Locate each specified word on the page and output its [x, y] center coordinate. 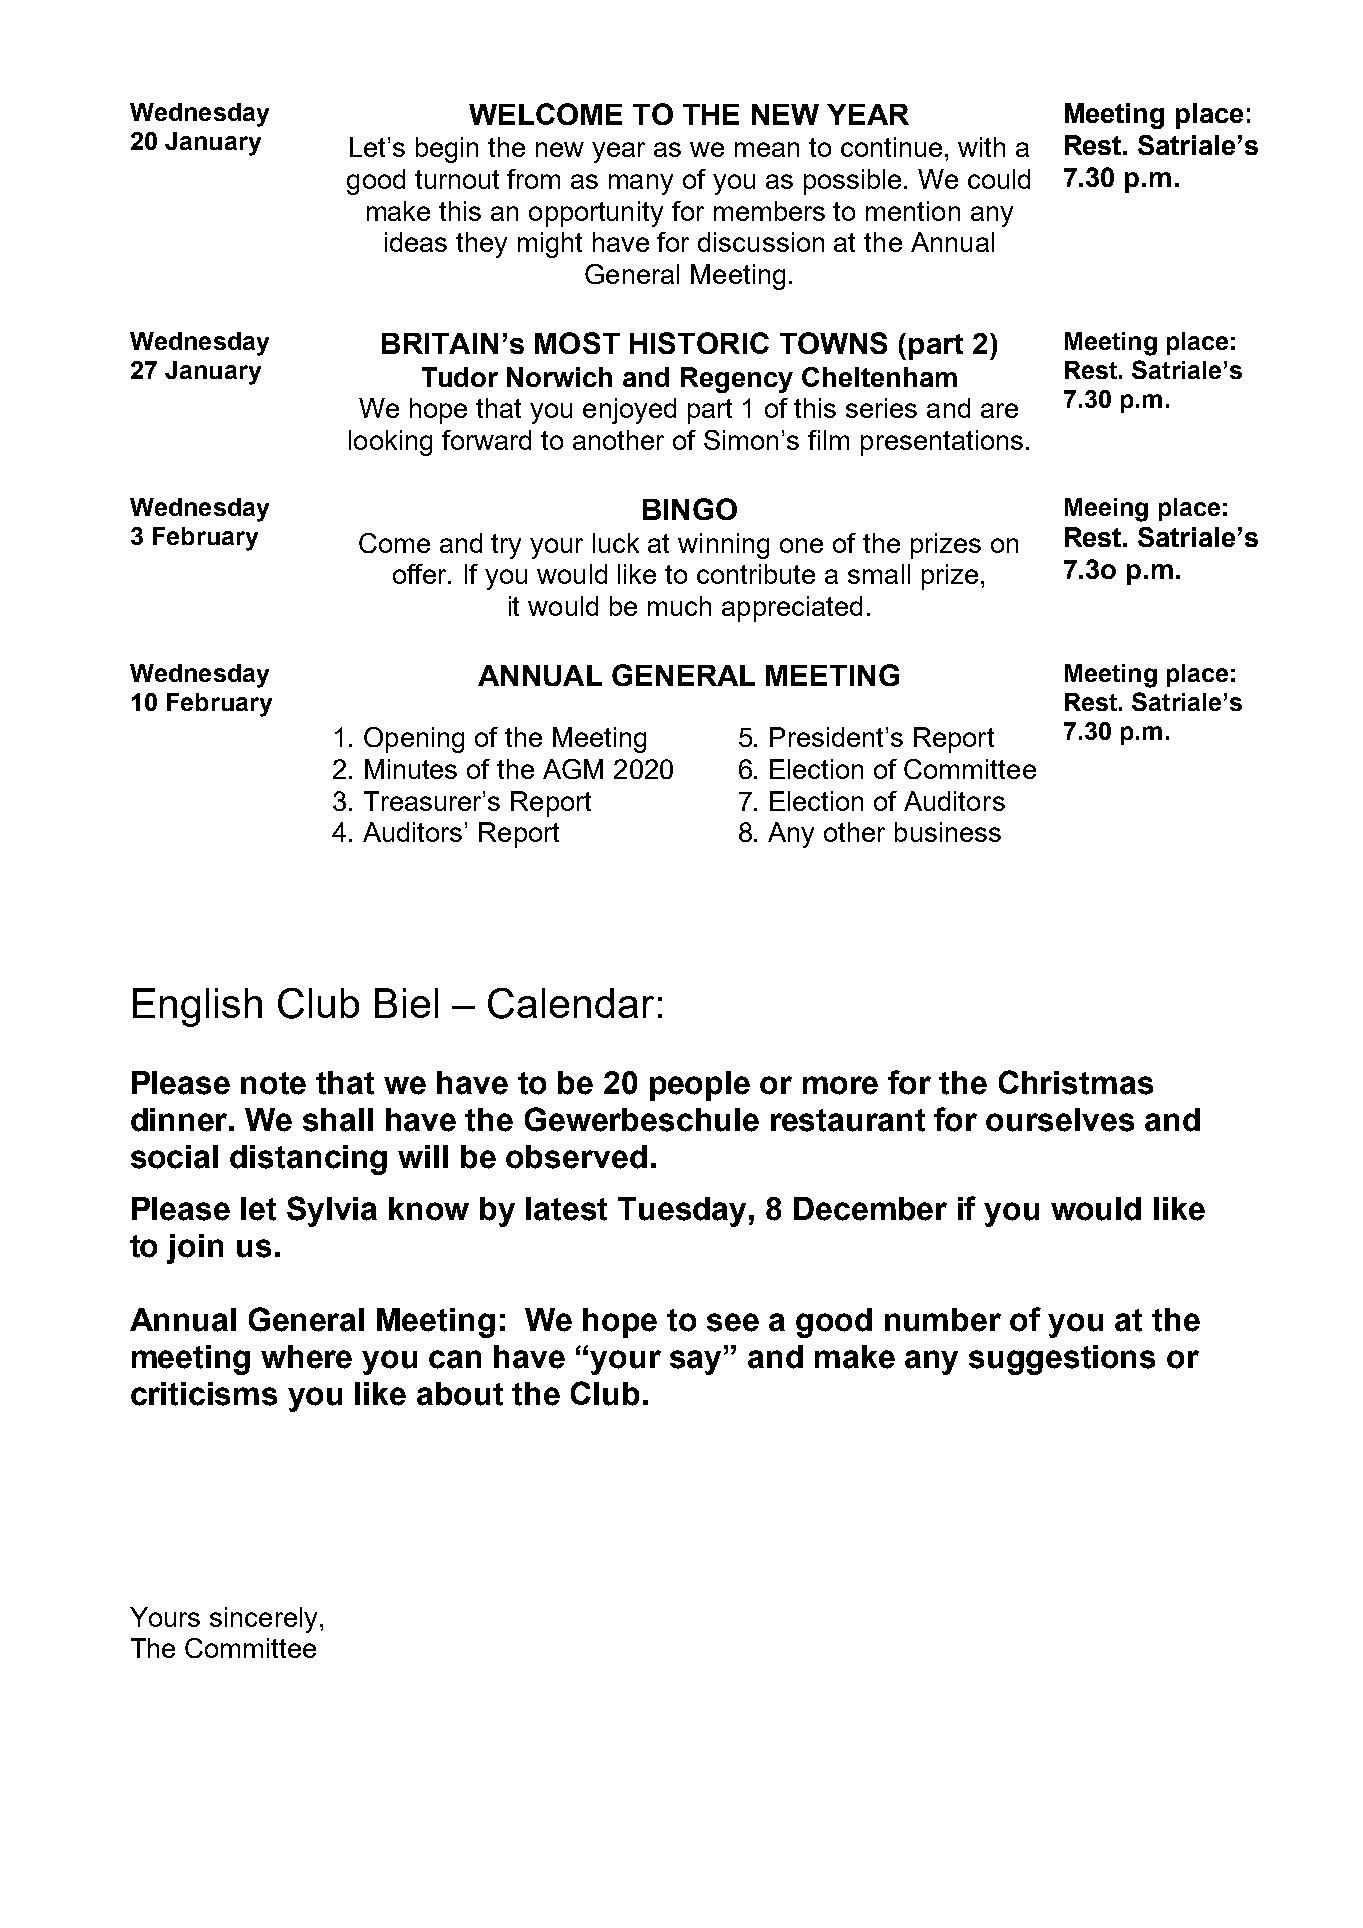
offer [421, 574]
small [879, 574]
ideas [416, 242]
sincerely [263, 1620]
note [273, 1083]
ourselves [1060, 1120]
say [697, 1361]
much [679, 606]
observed [576, 1157]
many [641, 184]
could [999, 179]
